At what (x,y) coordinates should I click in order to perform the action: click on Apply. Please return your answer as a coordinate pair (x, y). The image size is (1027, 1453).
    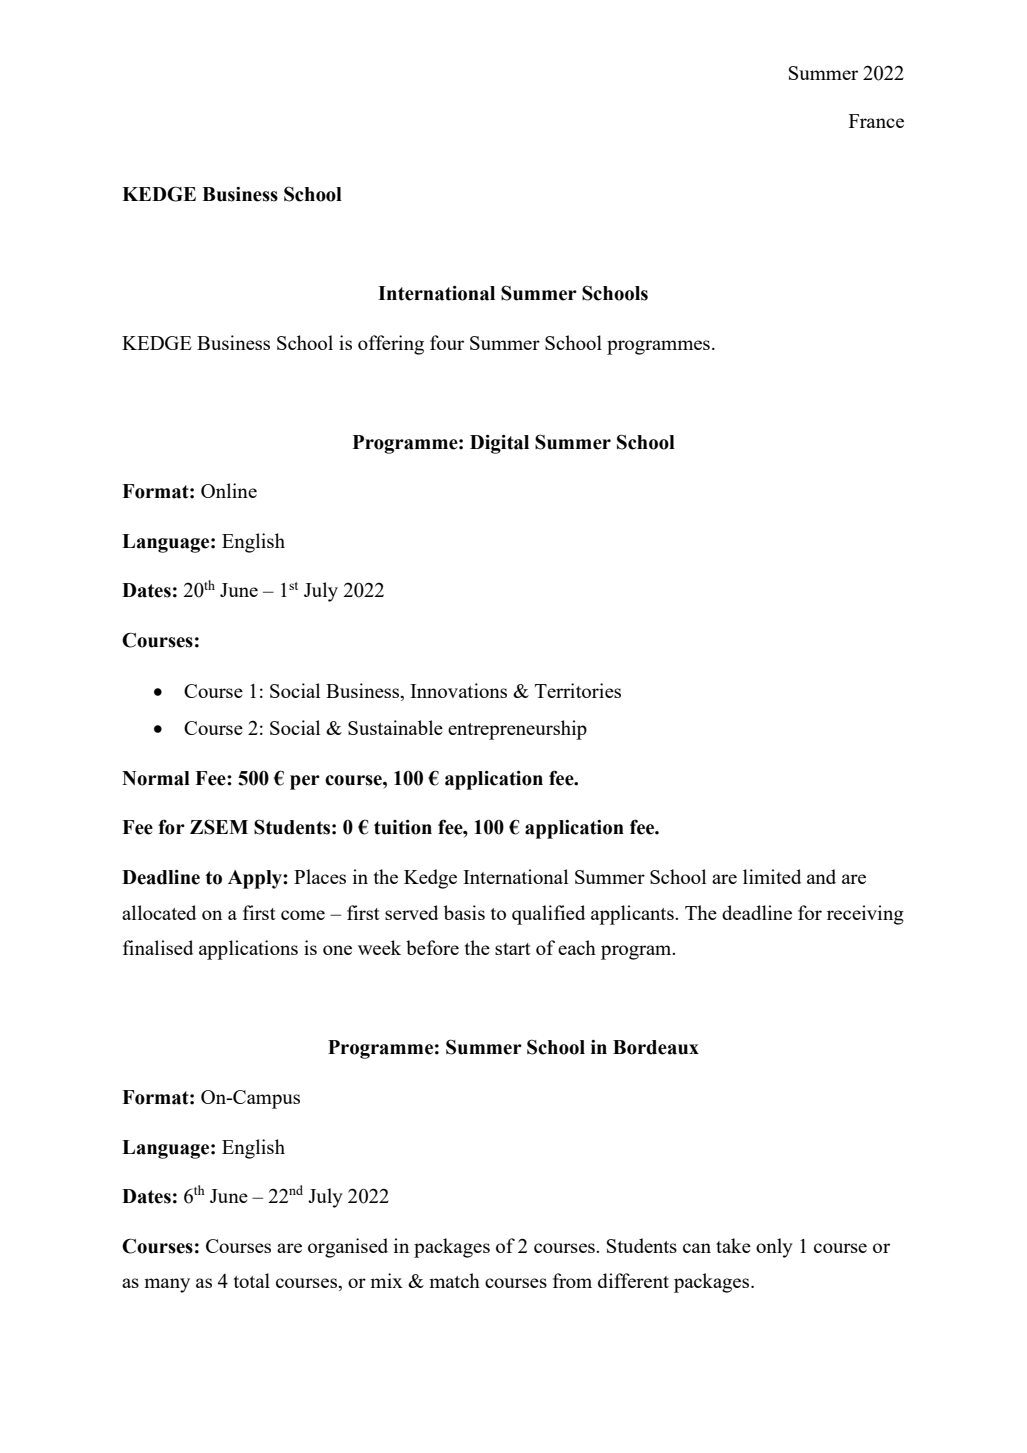
    Looking at the image, I should click on (256, 879).
